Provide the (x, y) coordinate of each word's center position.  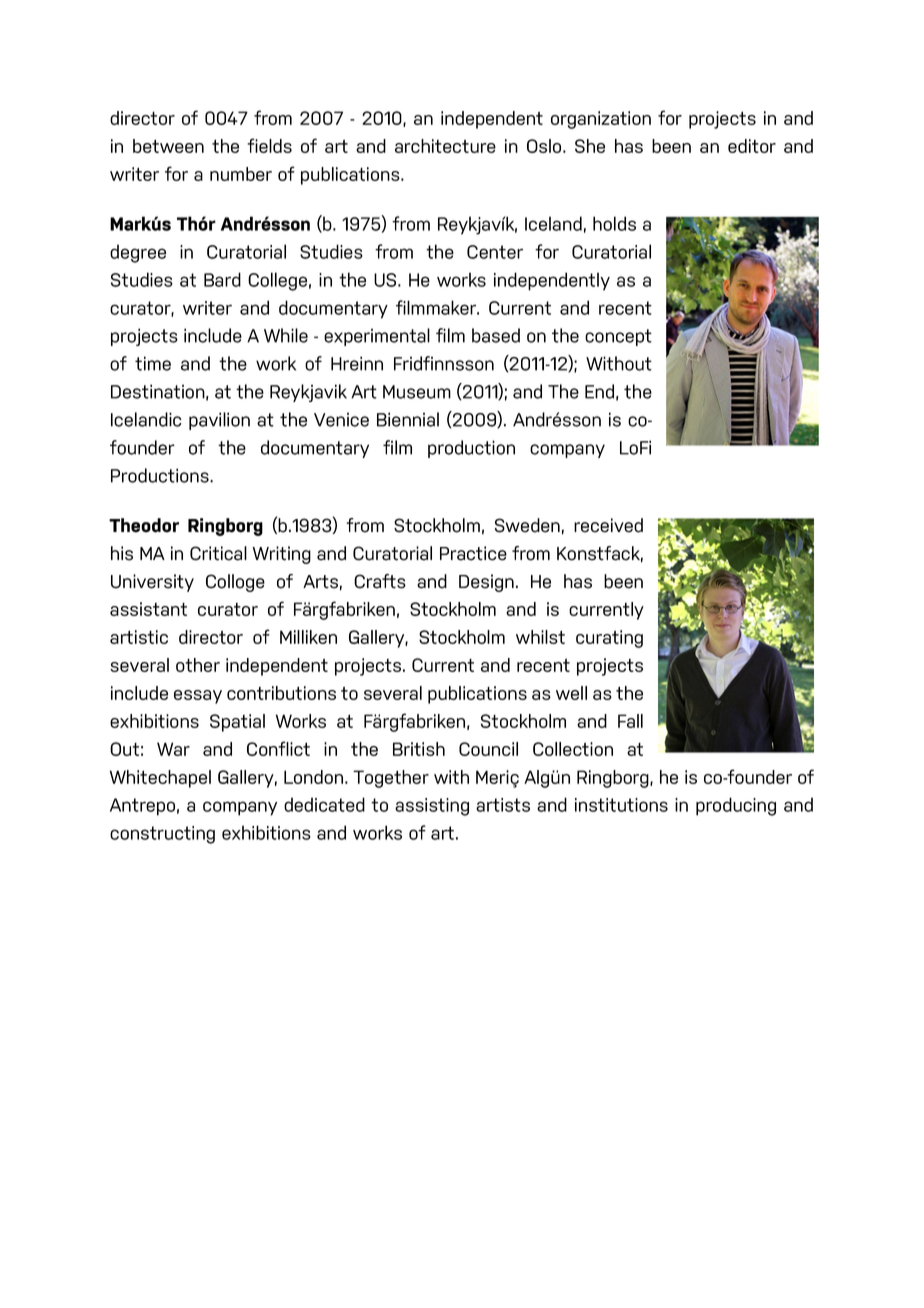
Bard (222, 279)
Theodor (144, 525)
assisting (432, 807)
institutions (621, 805)
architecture (445, 146)
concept (618, 337)
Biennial (408, 419)
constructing (162, 835)
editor (752, 146)
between (168, 146)
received (608, 525)
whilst (540, 637)
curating (609, 639)
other (198, 665)
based (496, 335)
